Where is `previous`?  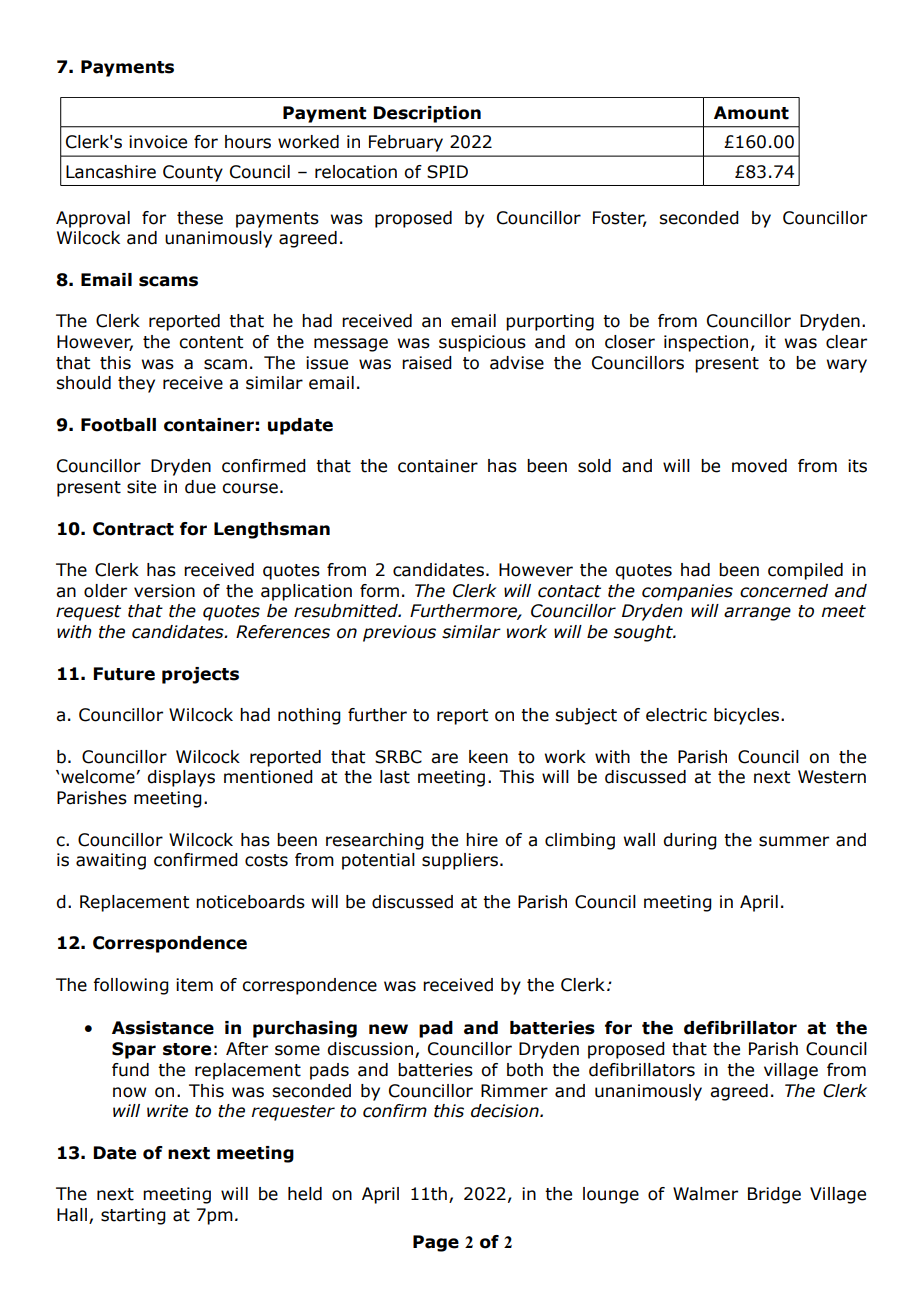
previous is located at coordinates (399, 633).
